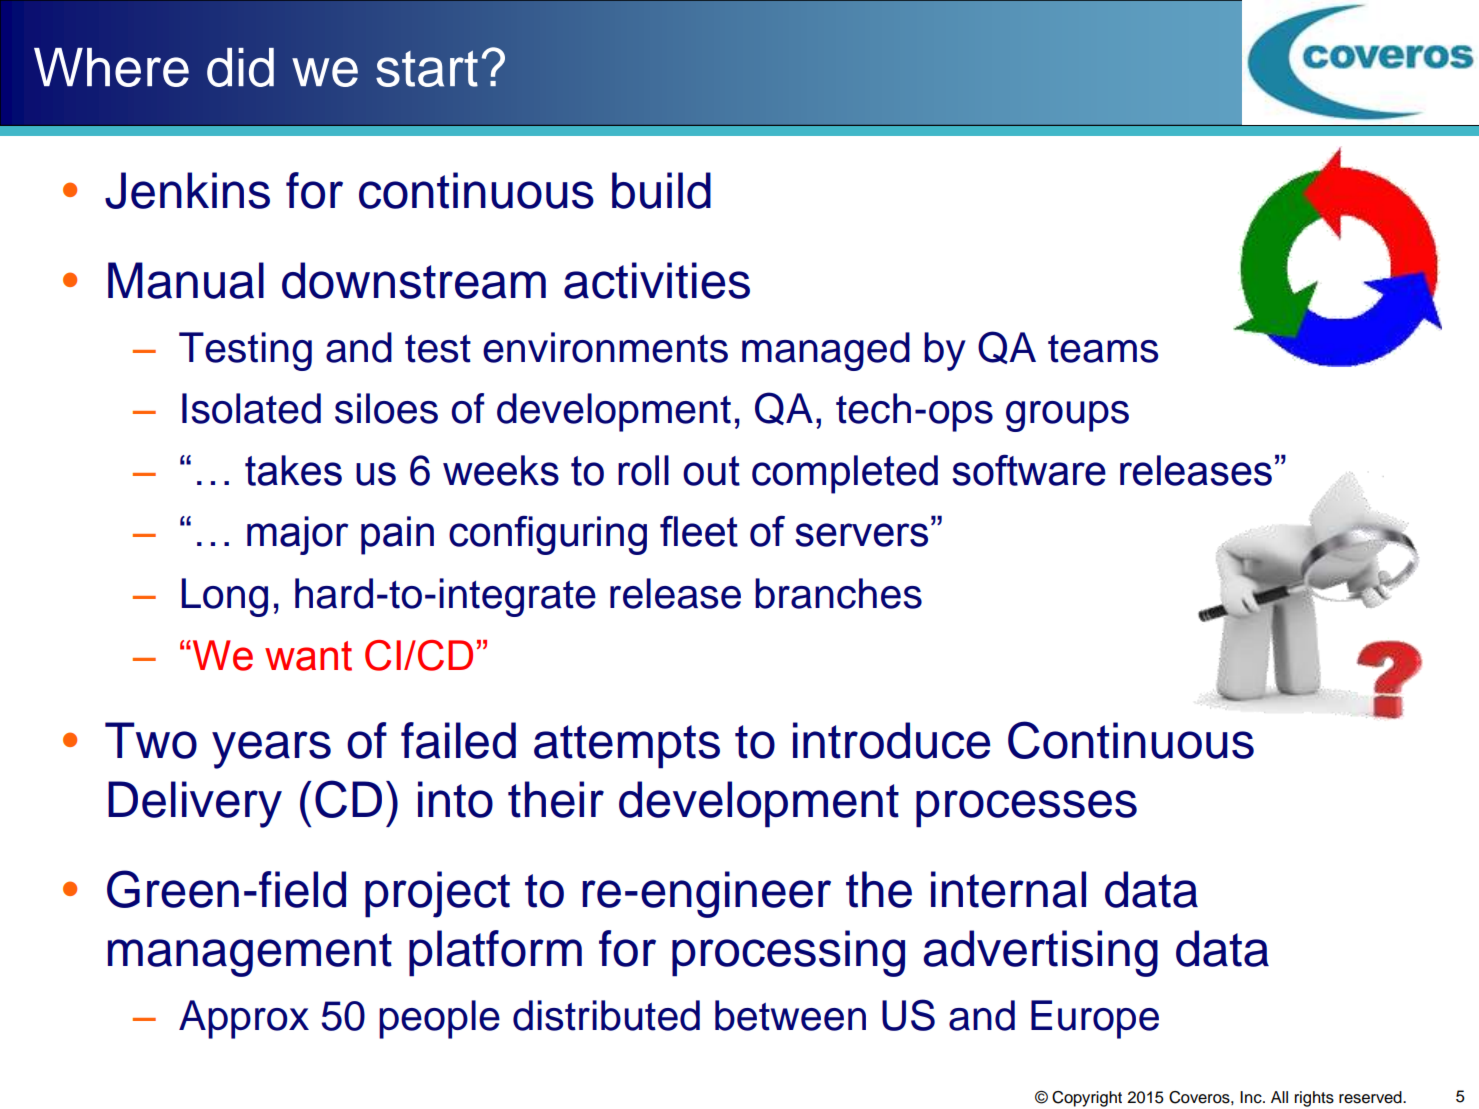 The width and height of the document is (1479, 1109). Describe the element at coordinates (790, 1015) in the document. I see `between` at that location.
